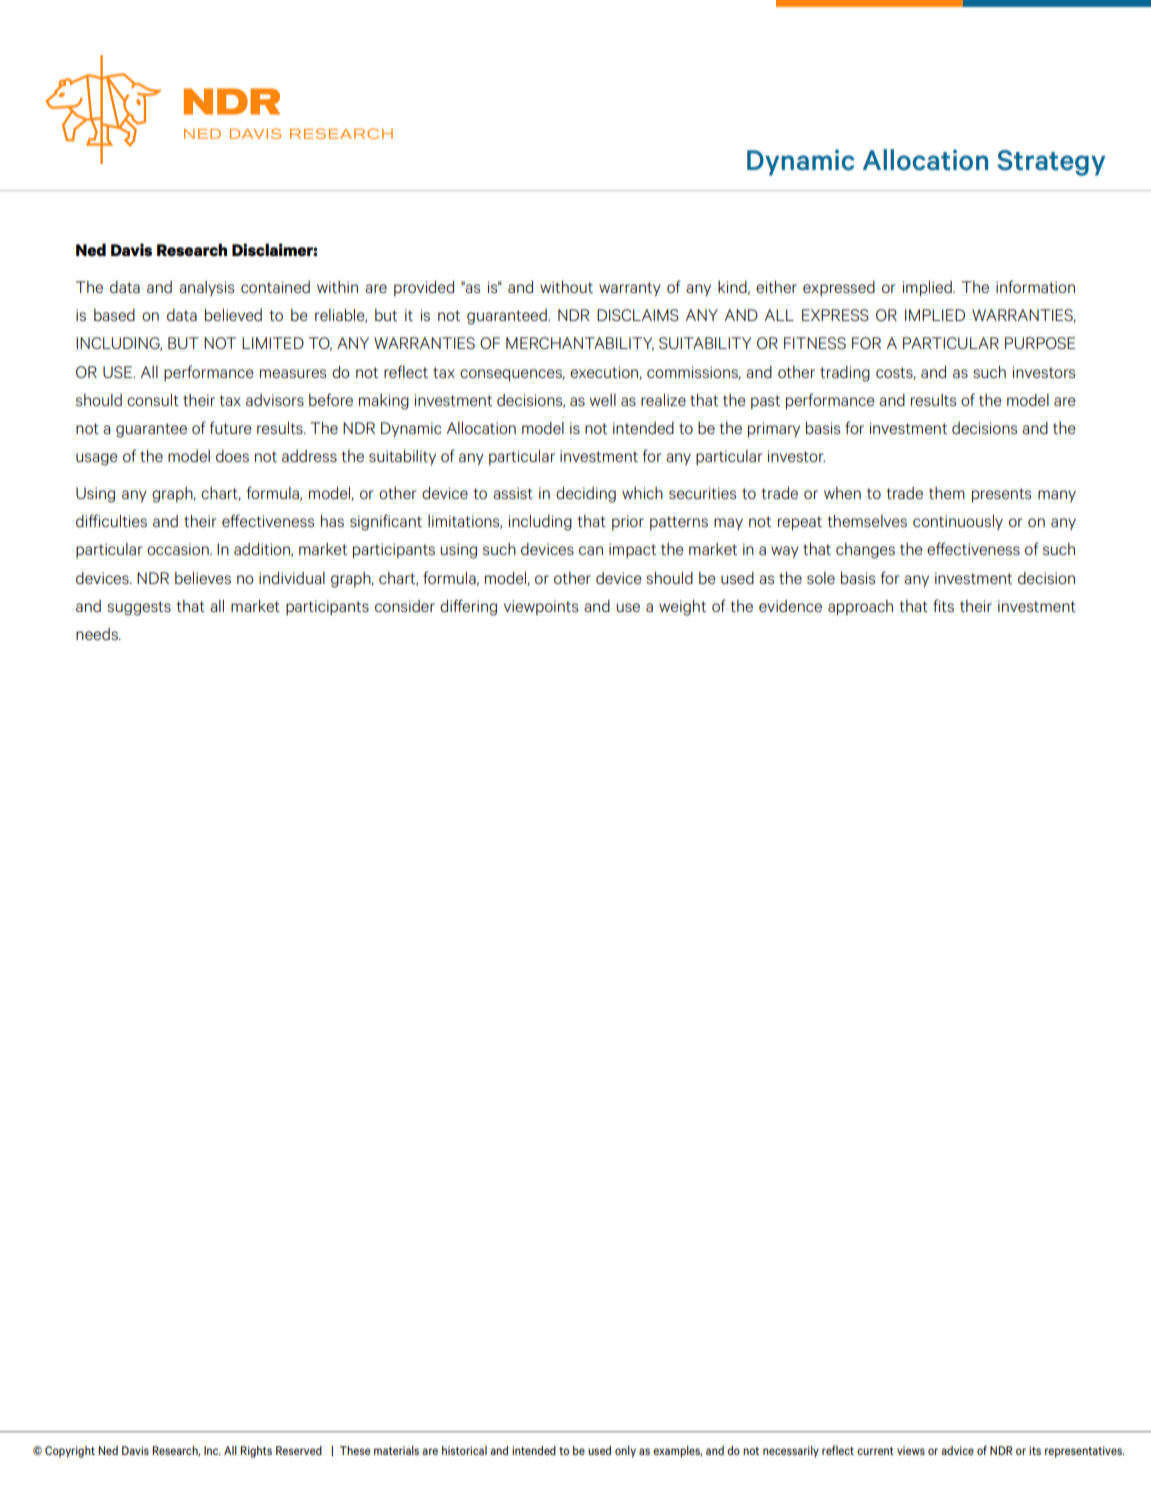  I want to click on only, so click(625, 1452).
